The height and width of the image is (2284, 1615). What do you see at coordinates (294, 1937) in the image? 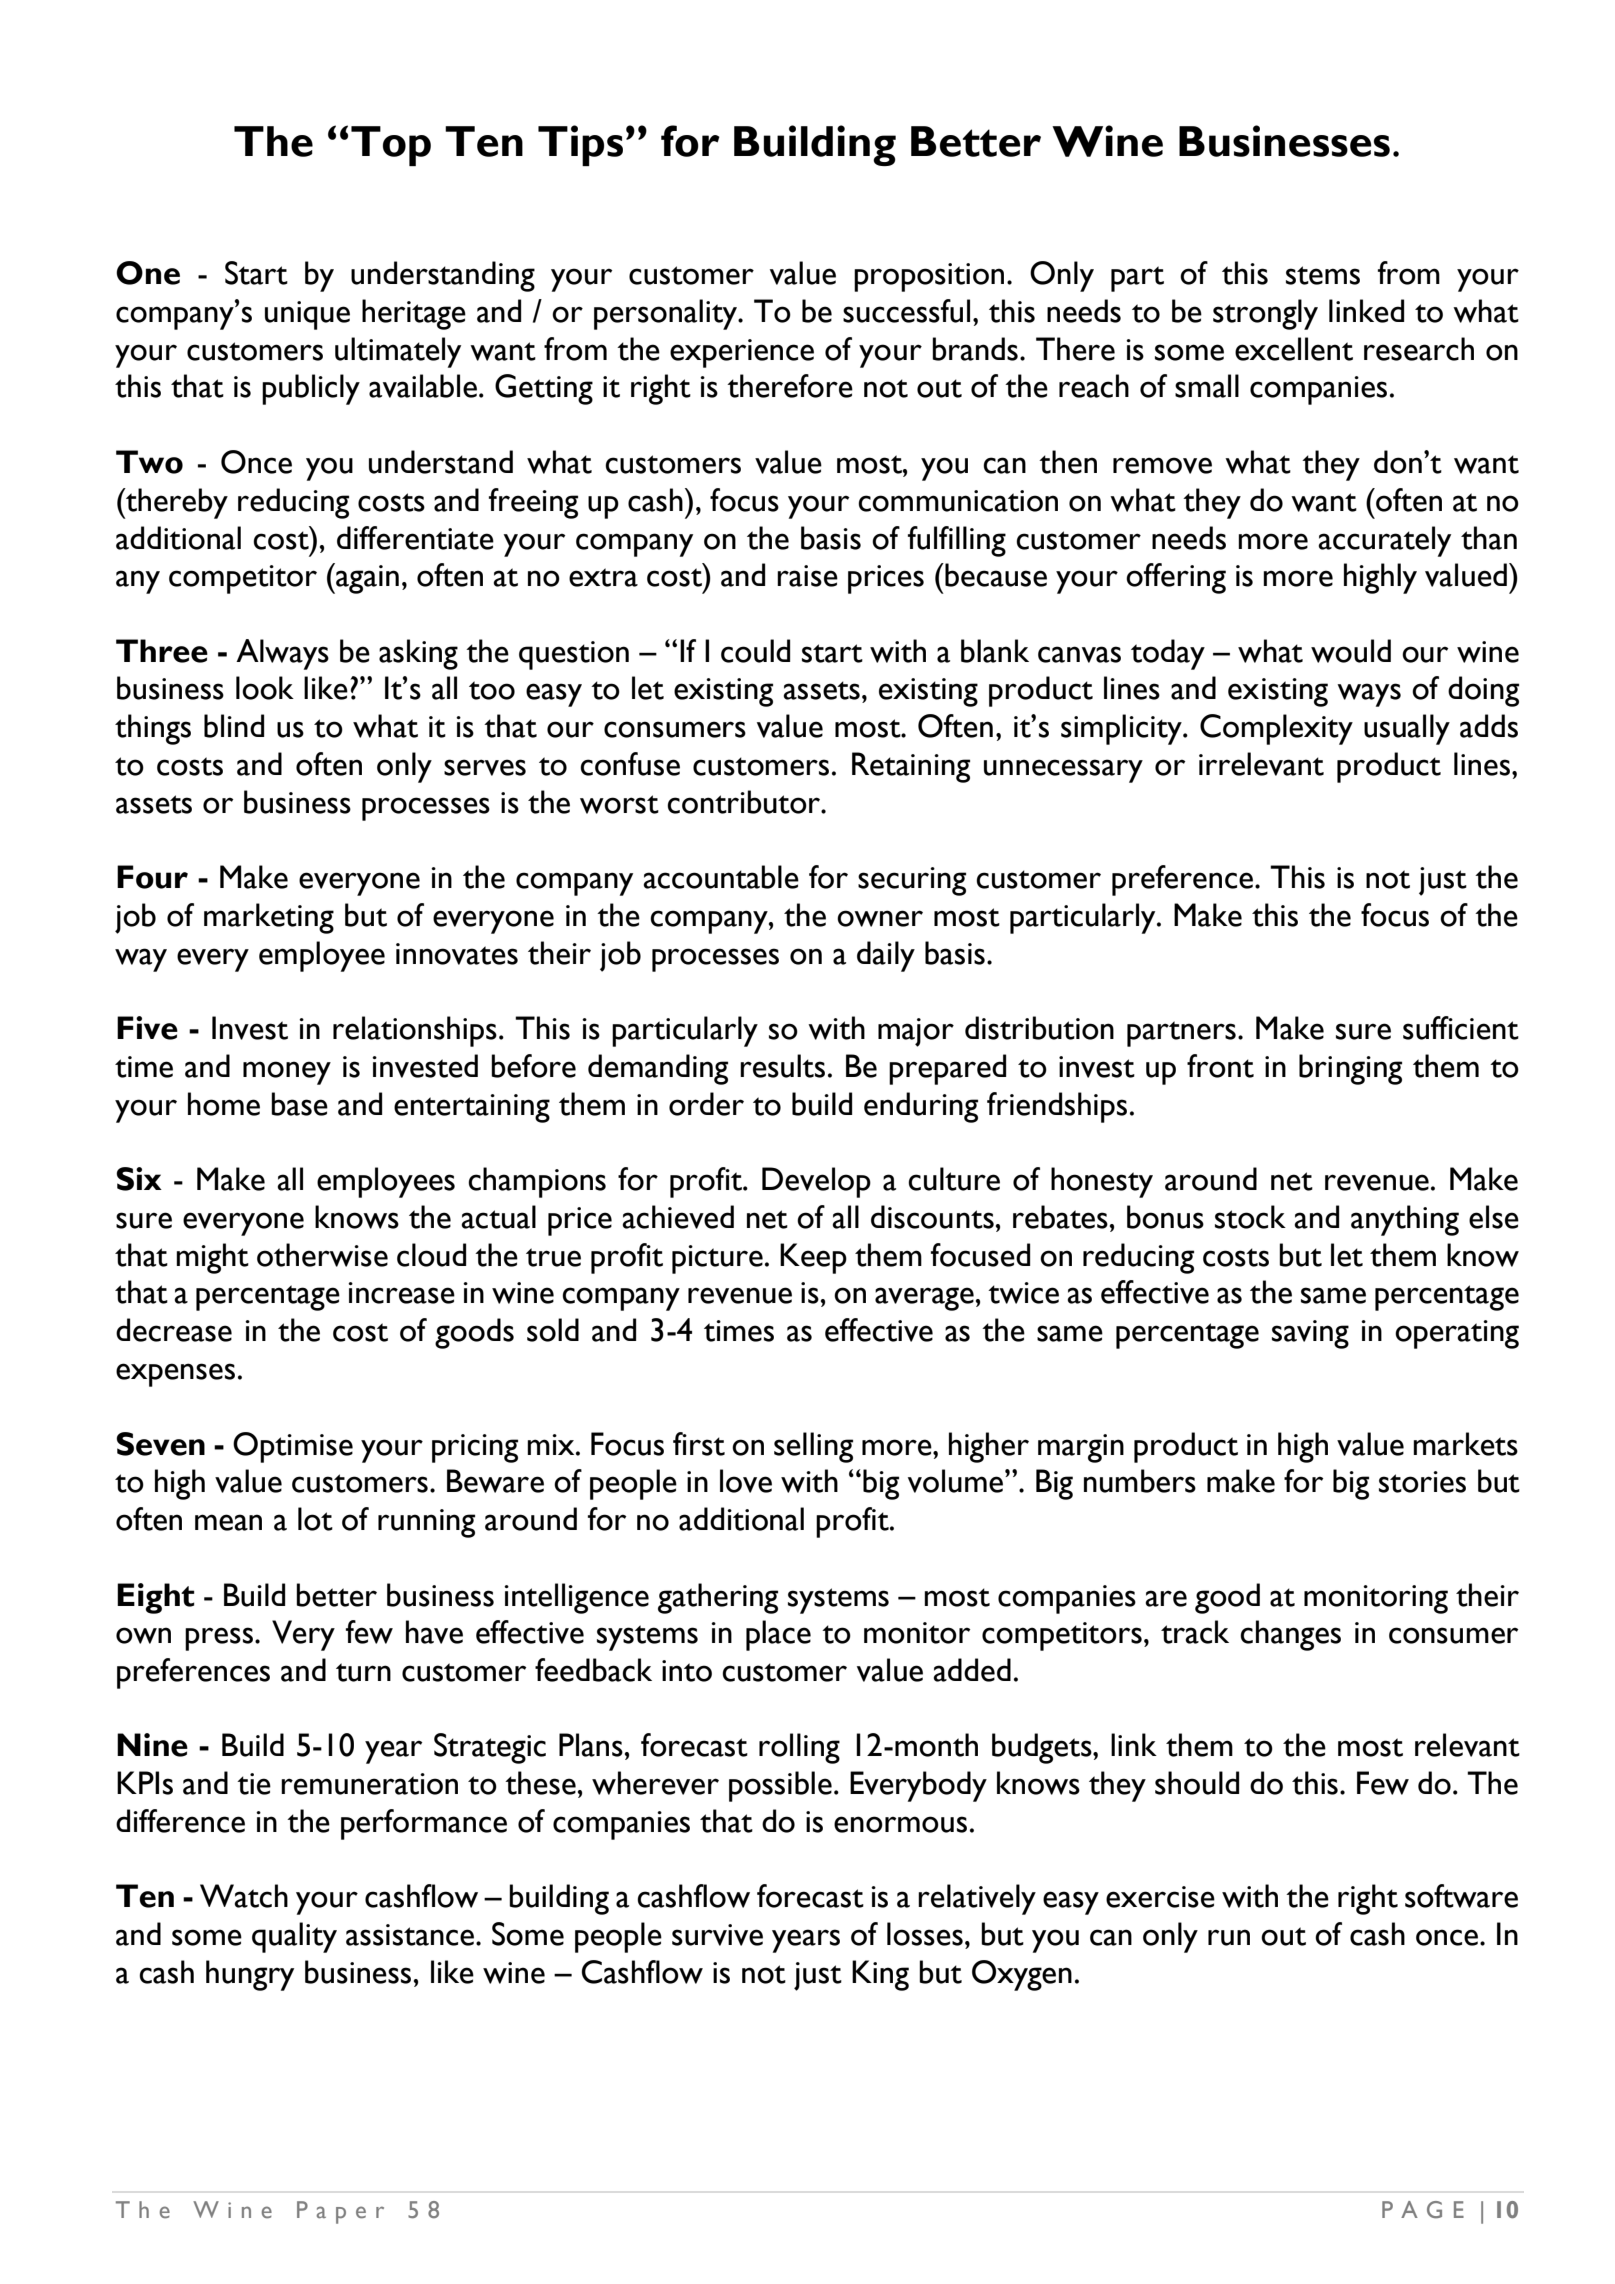
I see `quality` at bounding box center [294, 1937].
